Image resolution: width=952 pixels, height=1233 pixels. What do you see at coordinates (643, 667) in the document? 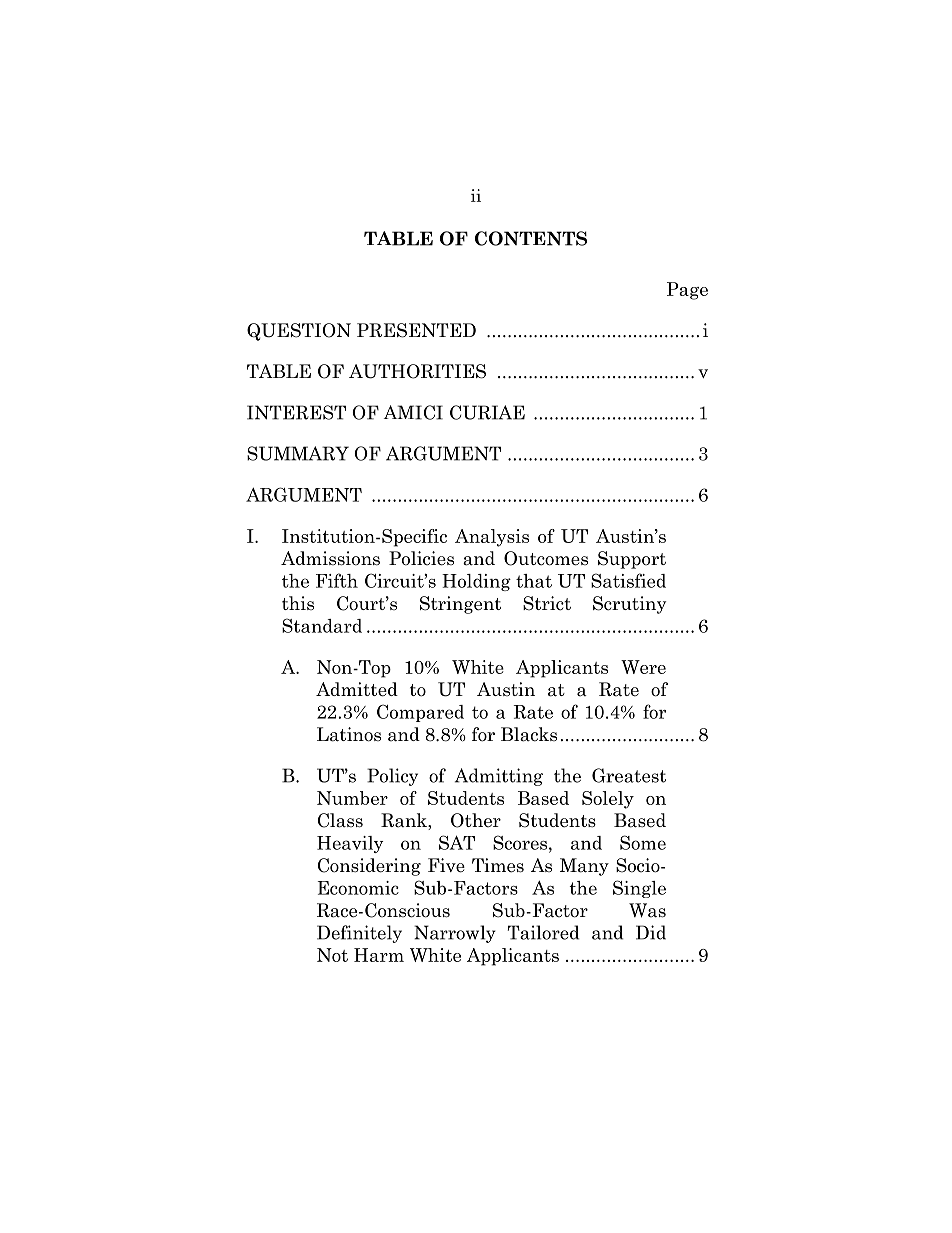
I see `Were` at bounding box center [643, 667].
